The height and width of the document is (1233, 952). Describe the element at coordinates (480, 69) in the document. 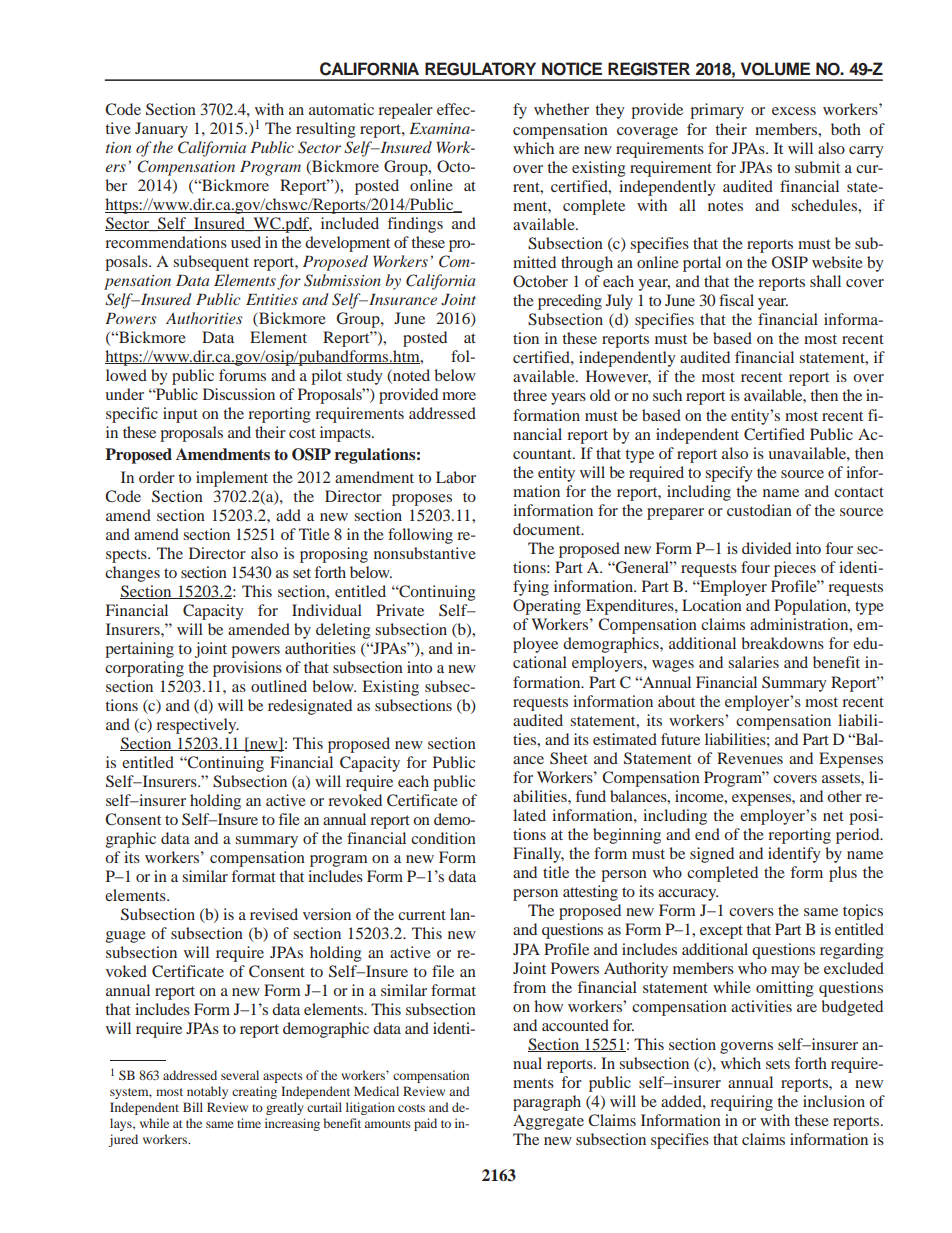

I see `REGULATORY` at that location.
